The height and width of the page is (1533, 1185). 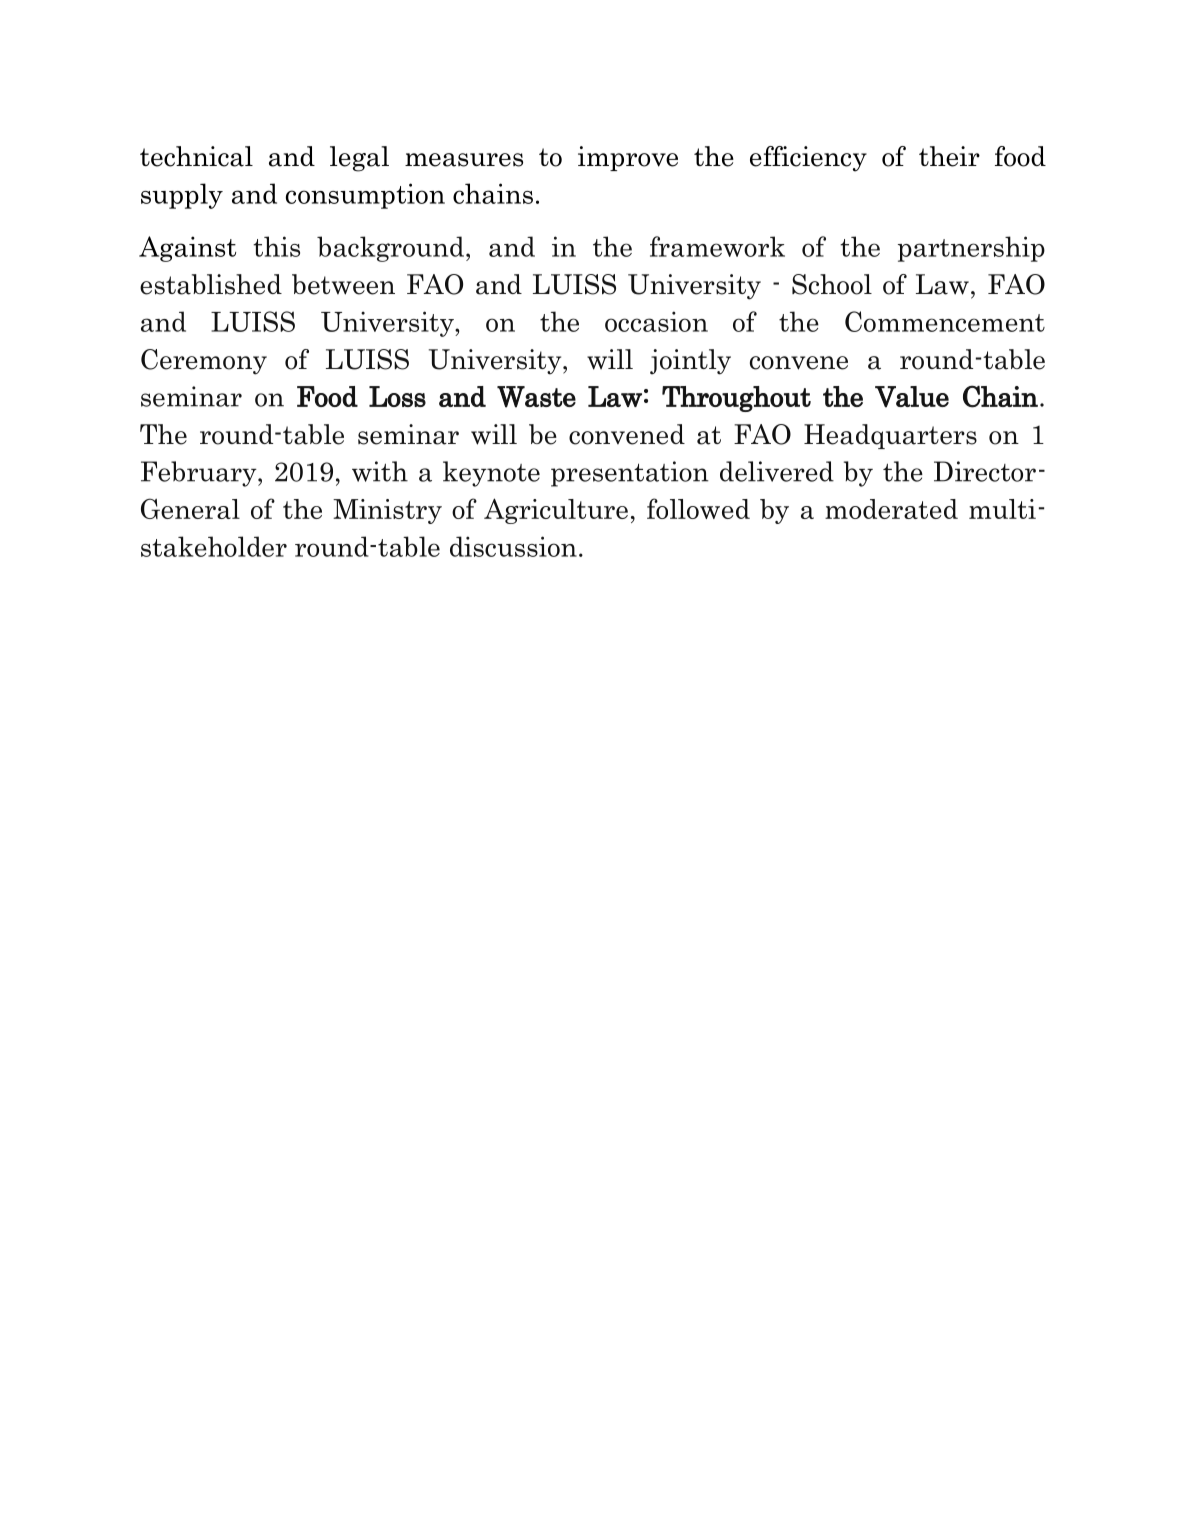 What do you see at coordinates (628, 158) in the page?
I see `improve` at bounding box center [628, 158].
